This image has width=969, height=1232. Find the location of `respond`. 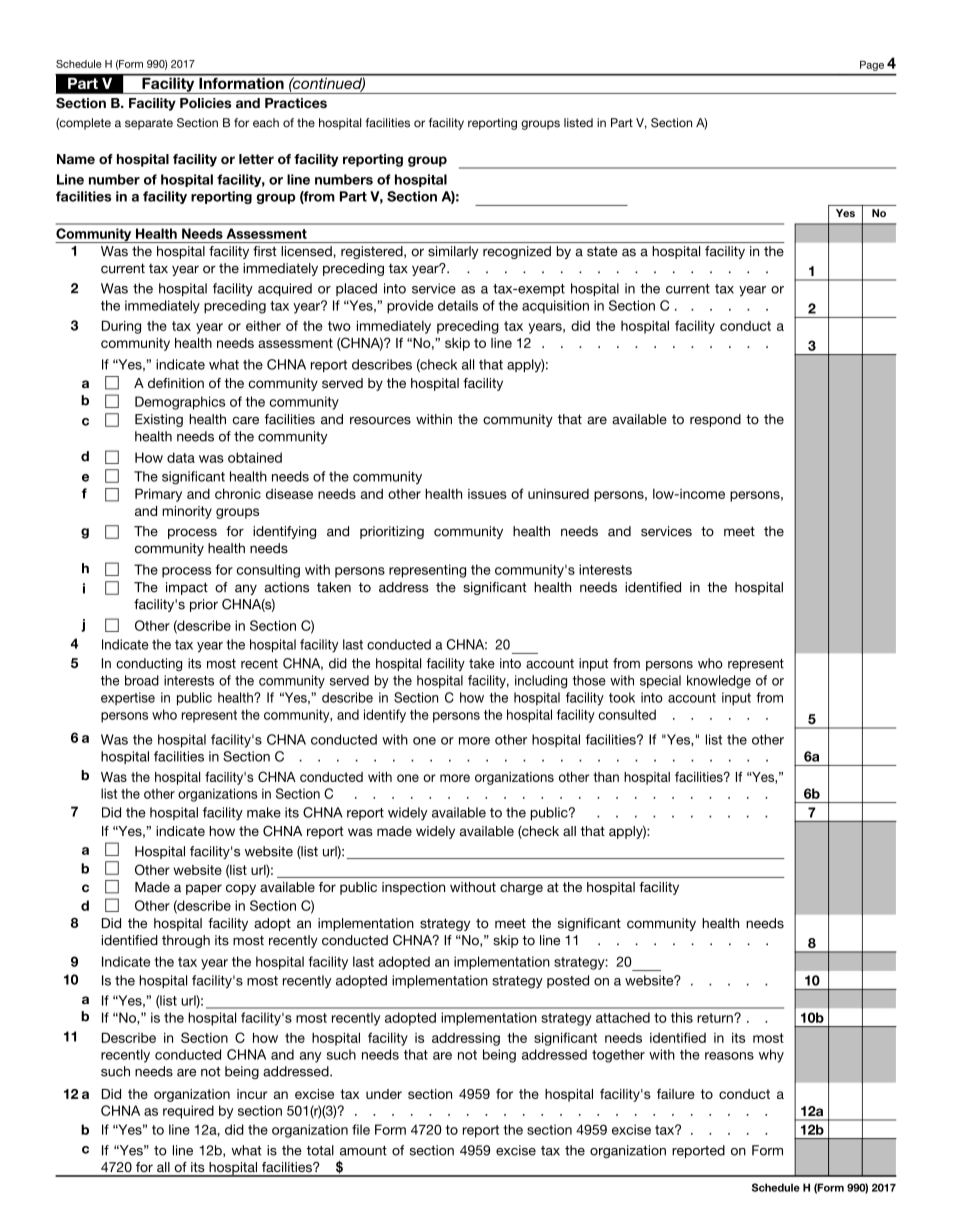

respond is located at coordinates (715, 420).
